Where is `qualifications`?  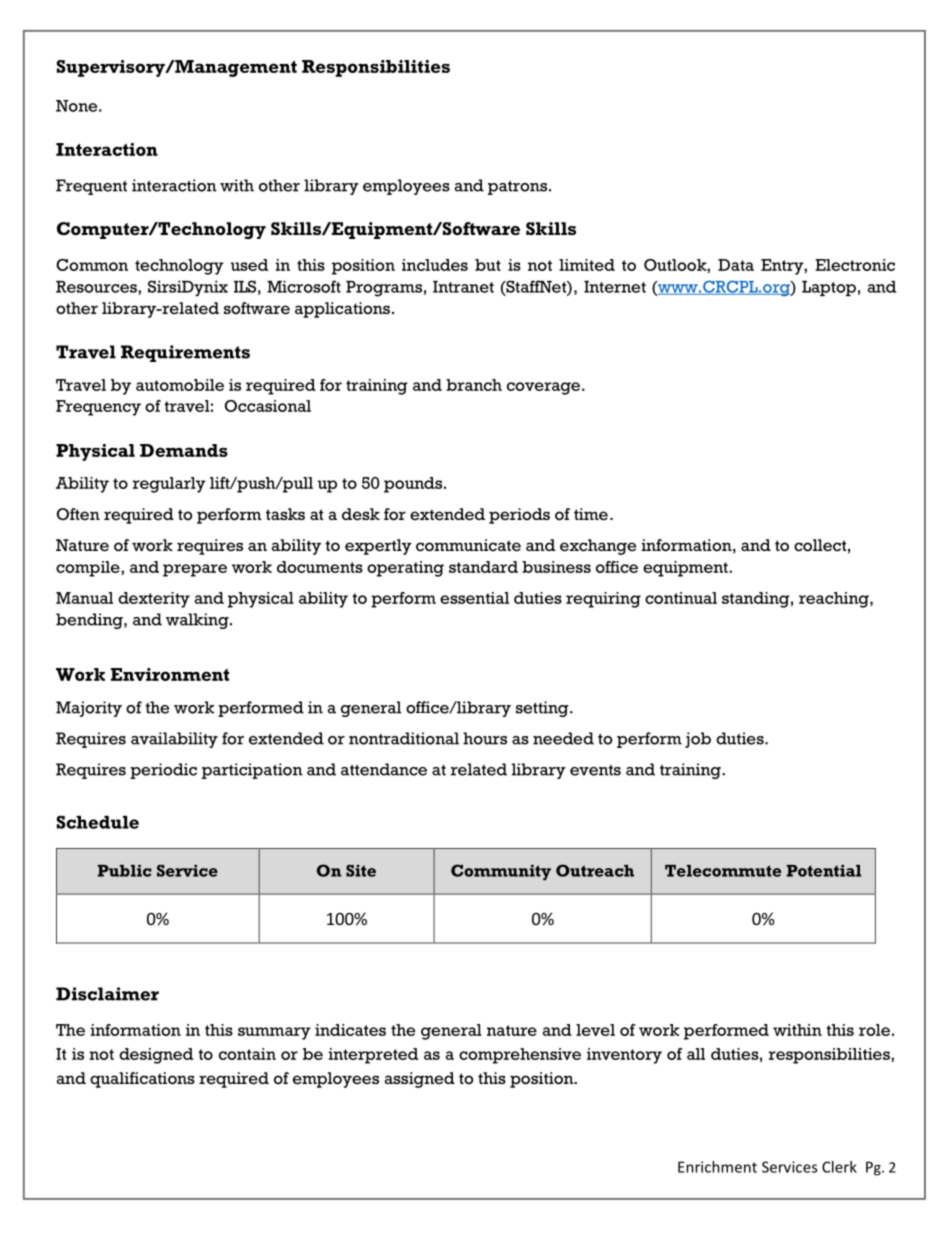
qualifications is located at coordinates (142, 1080).
